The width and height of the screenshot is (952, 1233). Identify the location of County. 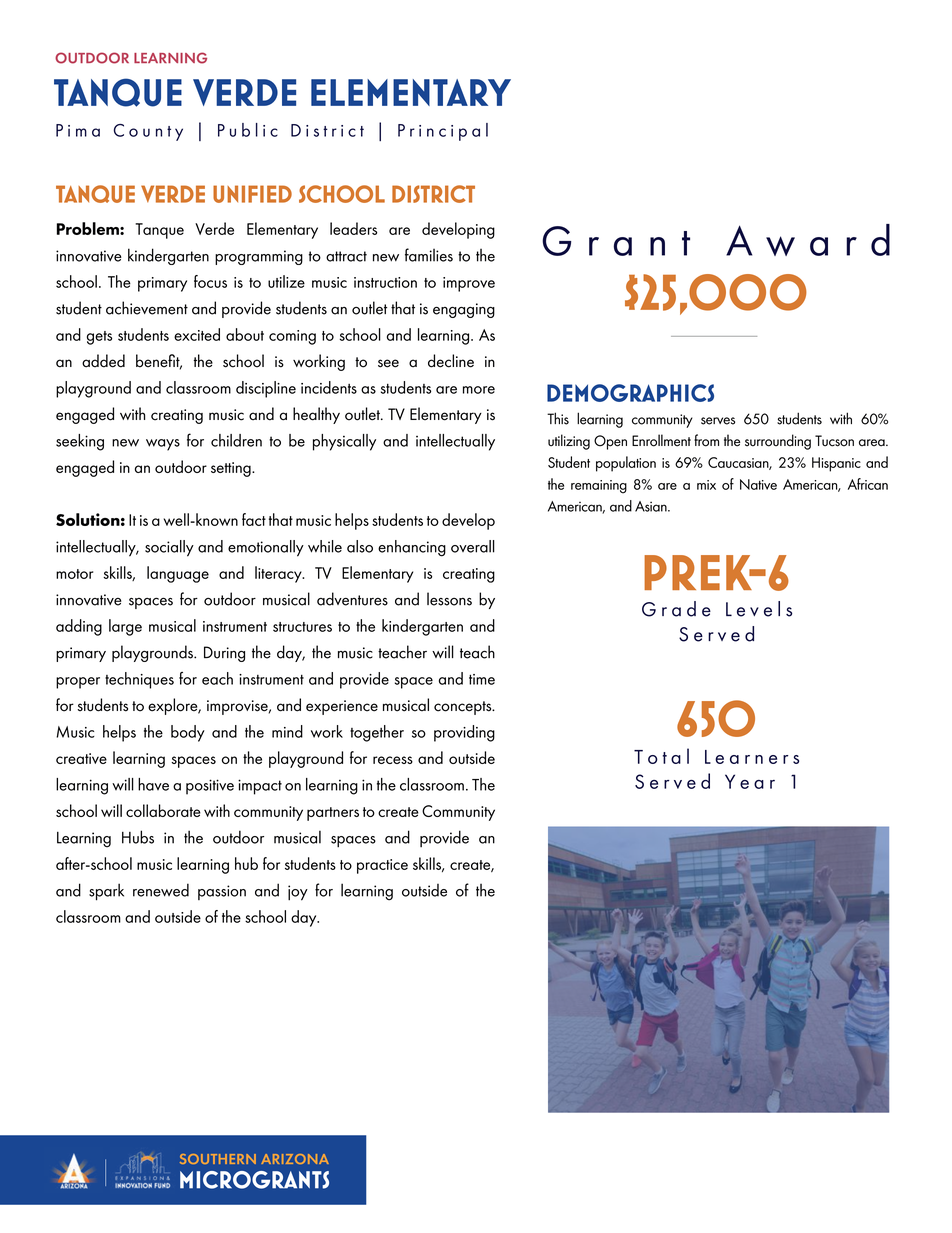
(148, 132).
